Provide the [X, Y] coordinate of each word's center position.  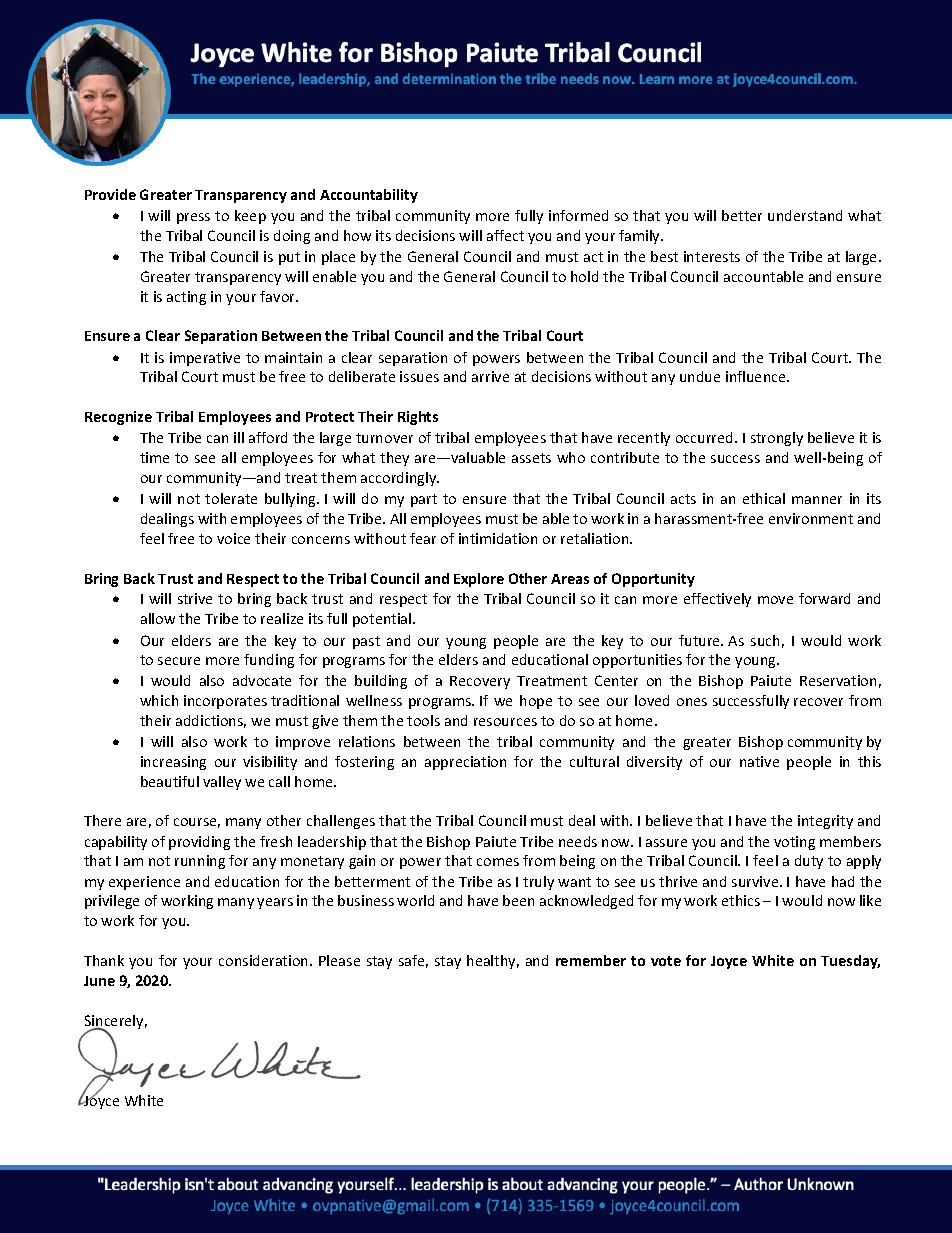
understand [805, 215]
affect [505, 235]
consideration [265, 960]
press [193, 218]
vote [666, 961]
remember [591, 960]
